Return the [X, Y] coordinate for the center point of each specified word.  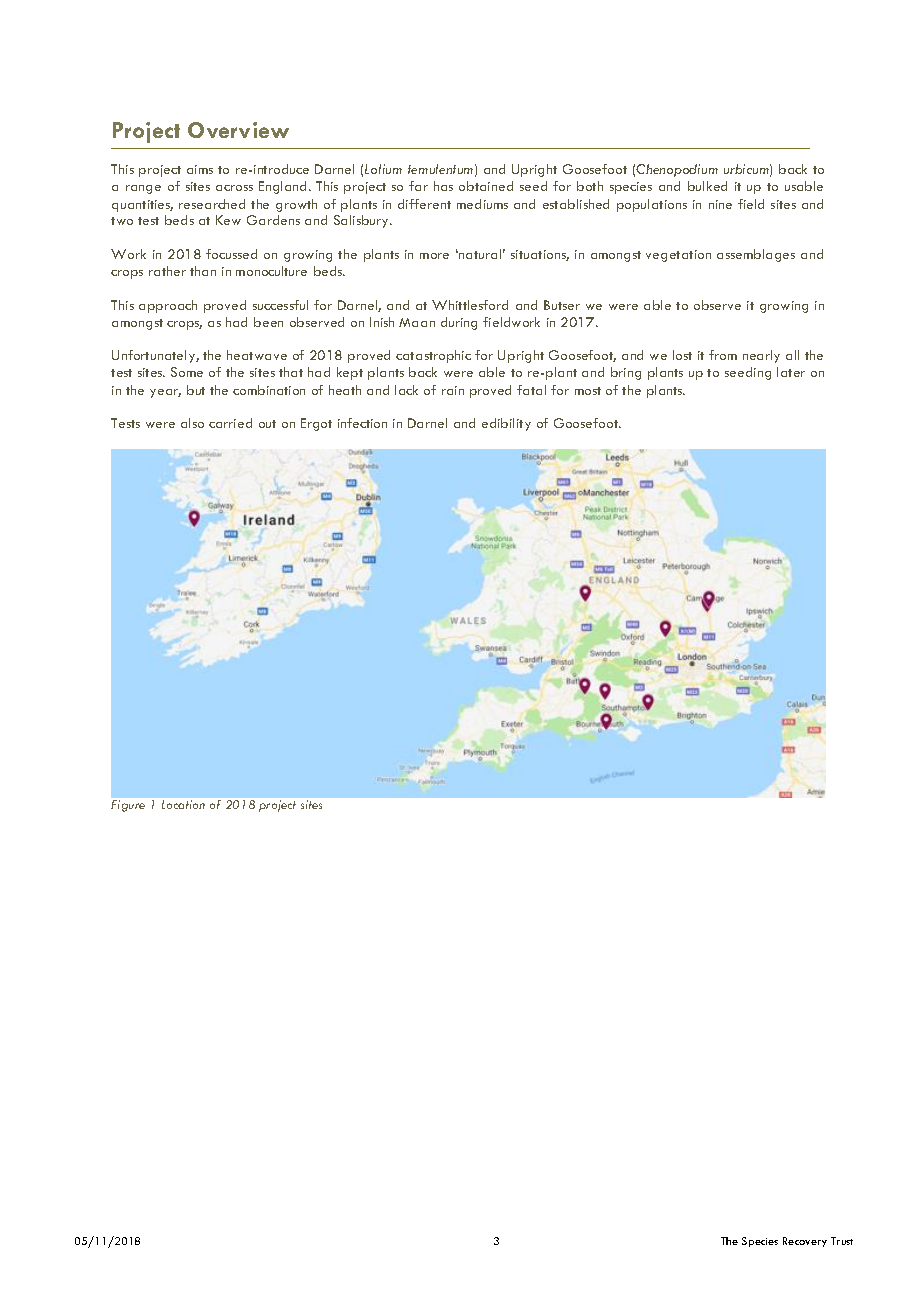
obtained [486, 186]
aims [200, 169]
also [192, 423]
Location [183, 804]
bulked [707, 186]
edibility [506, 424]
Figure [128, 806]
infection [362, 423]
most [588, 391]
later [791, 372]
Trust [842, 1241]
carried [230, 423]
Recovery [805, 1242]
